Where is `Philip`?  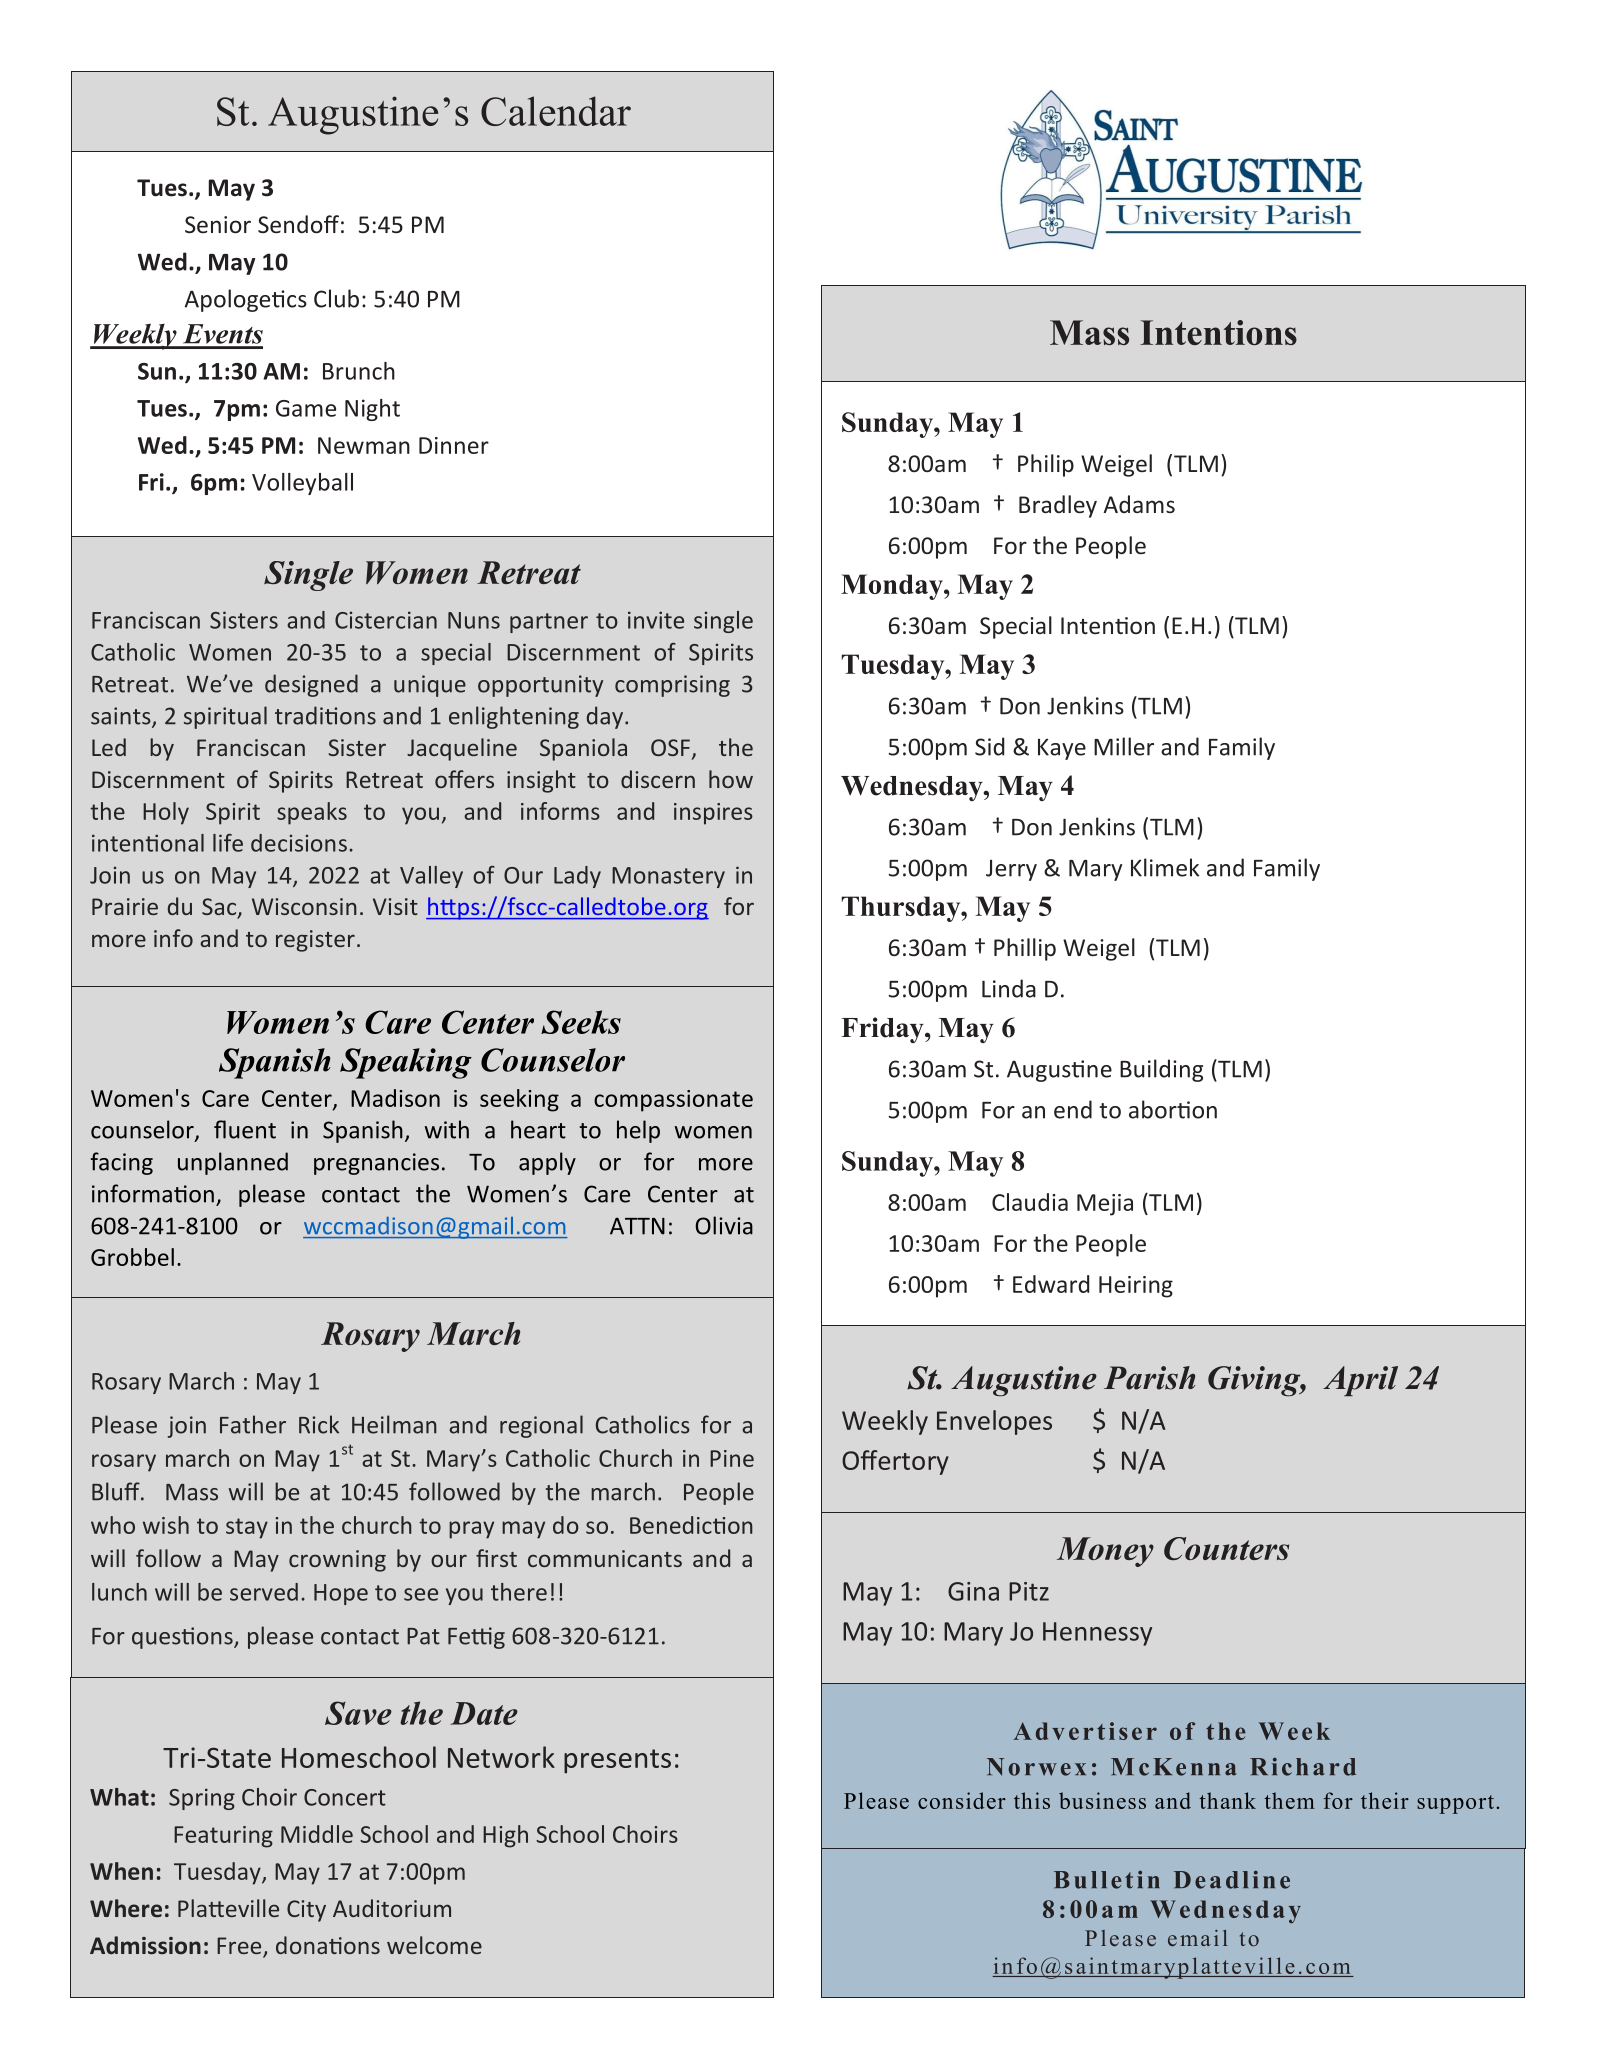
Philip is located at coordinates (1046, 465).
